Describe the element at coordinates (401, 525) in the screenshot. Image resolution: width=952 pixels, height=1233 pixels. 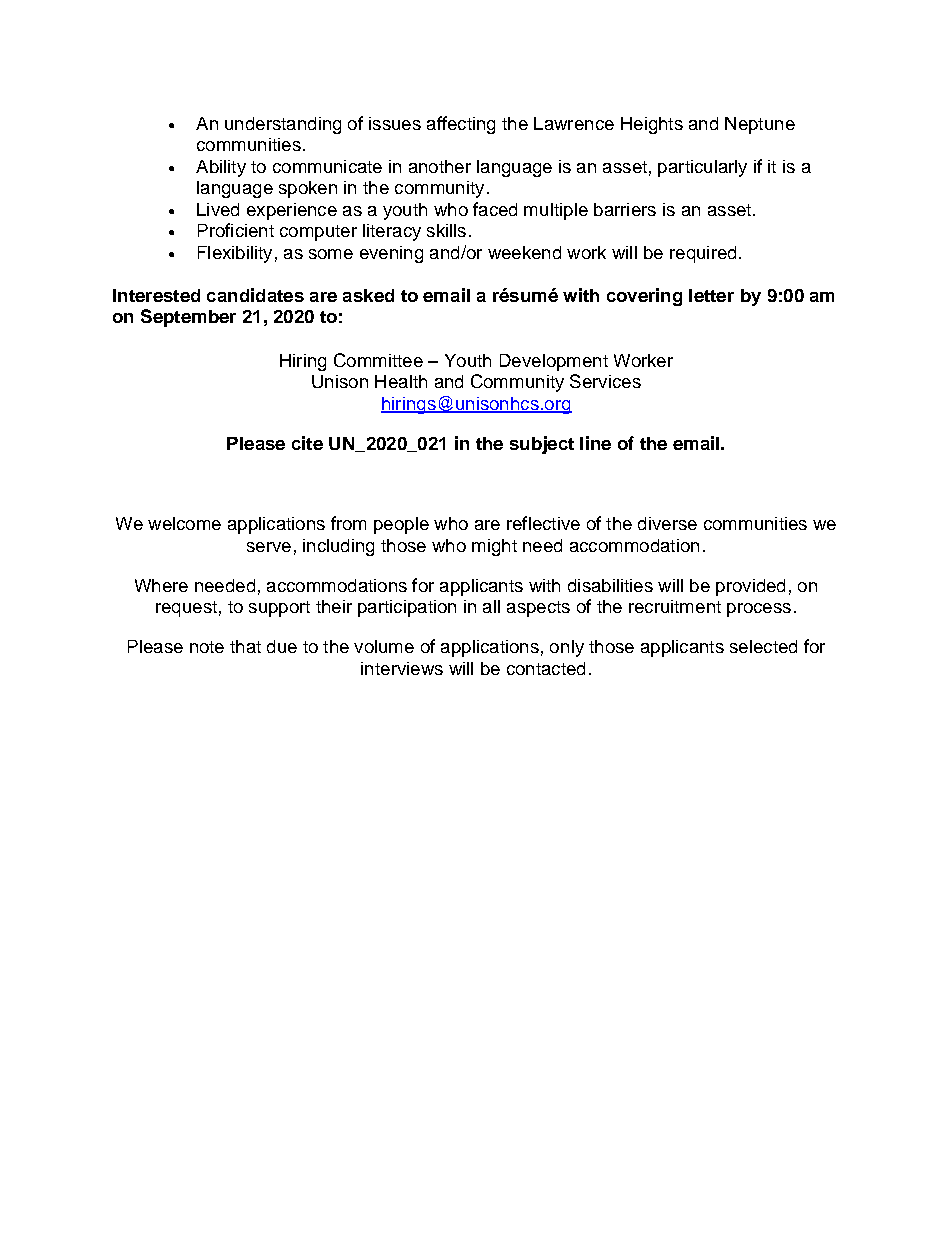
I see `people` at that location.
